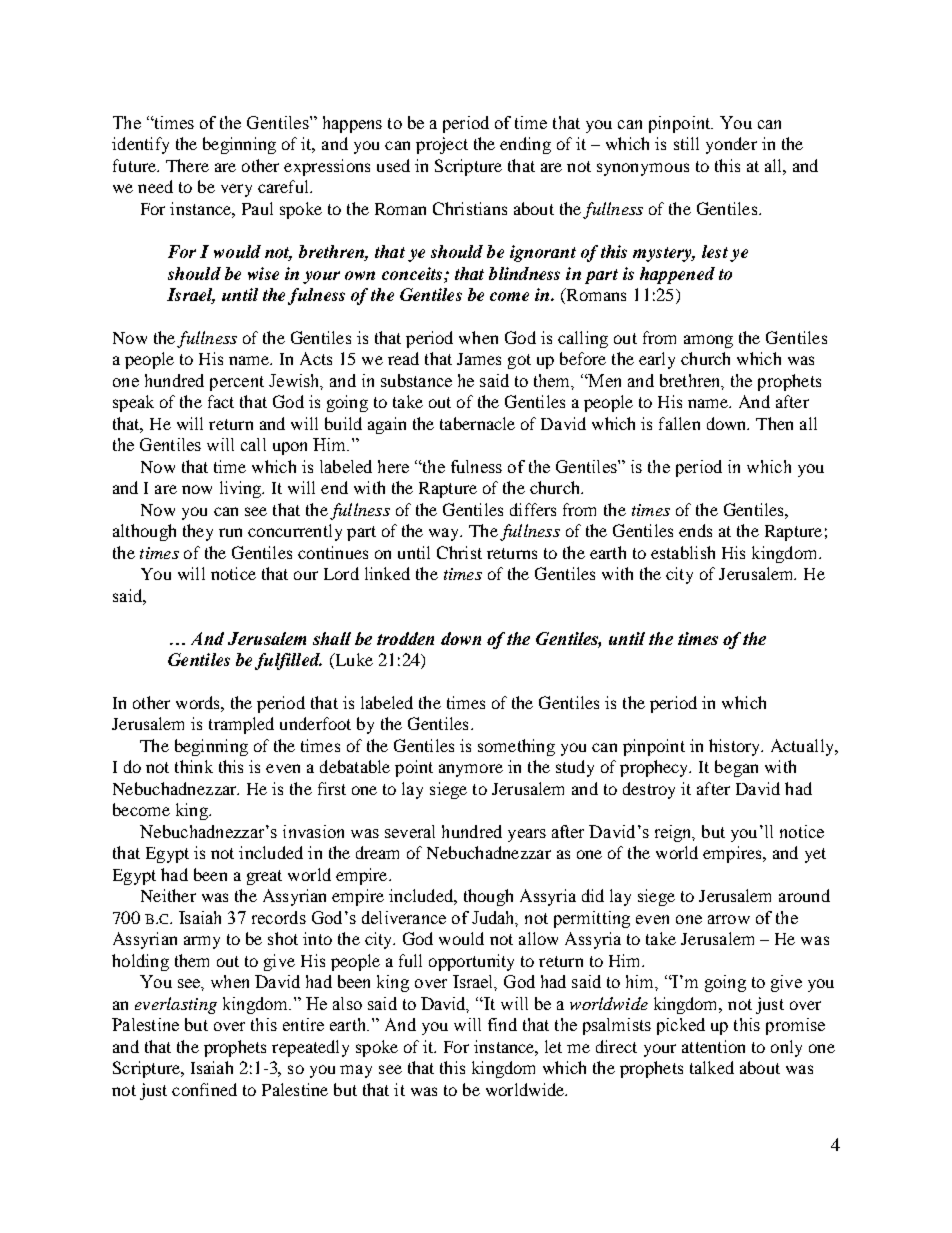 This screenshot has height=1233, width=952. Describe the element at coordinates (236, 190) in the screenshot. I see `very` at that location.
